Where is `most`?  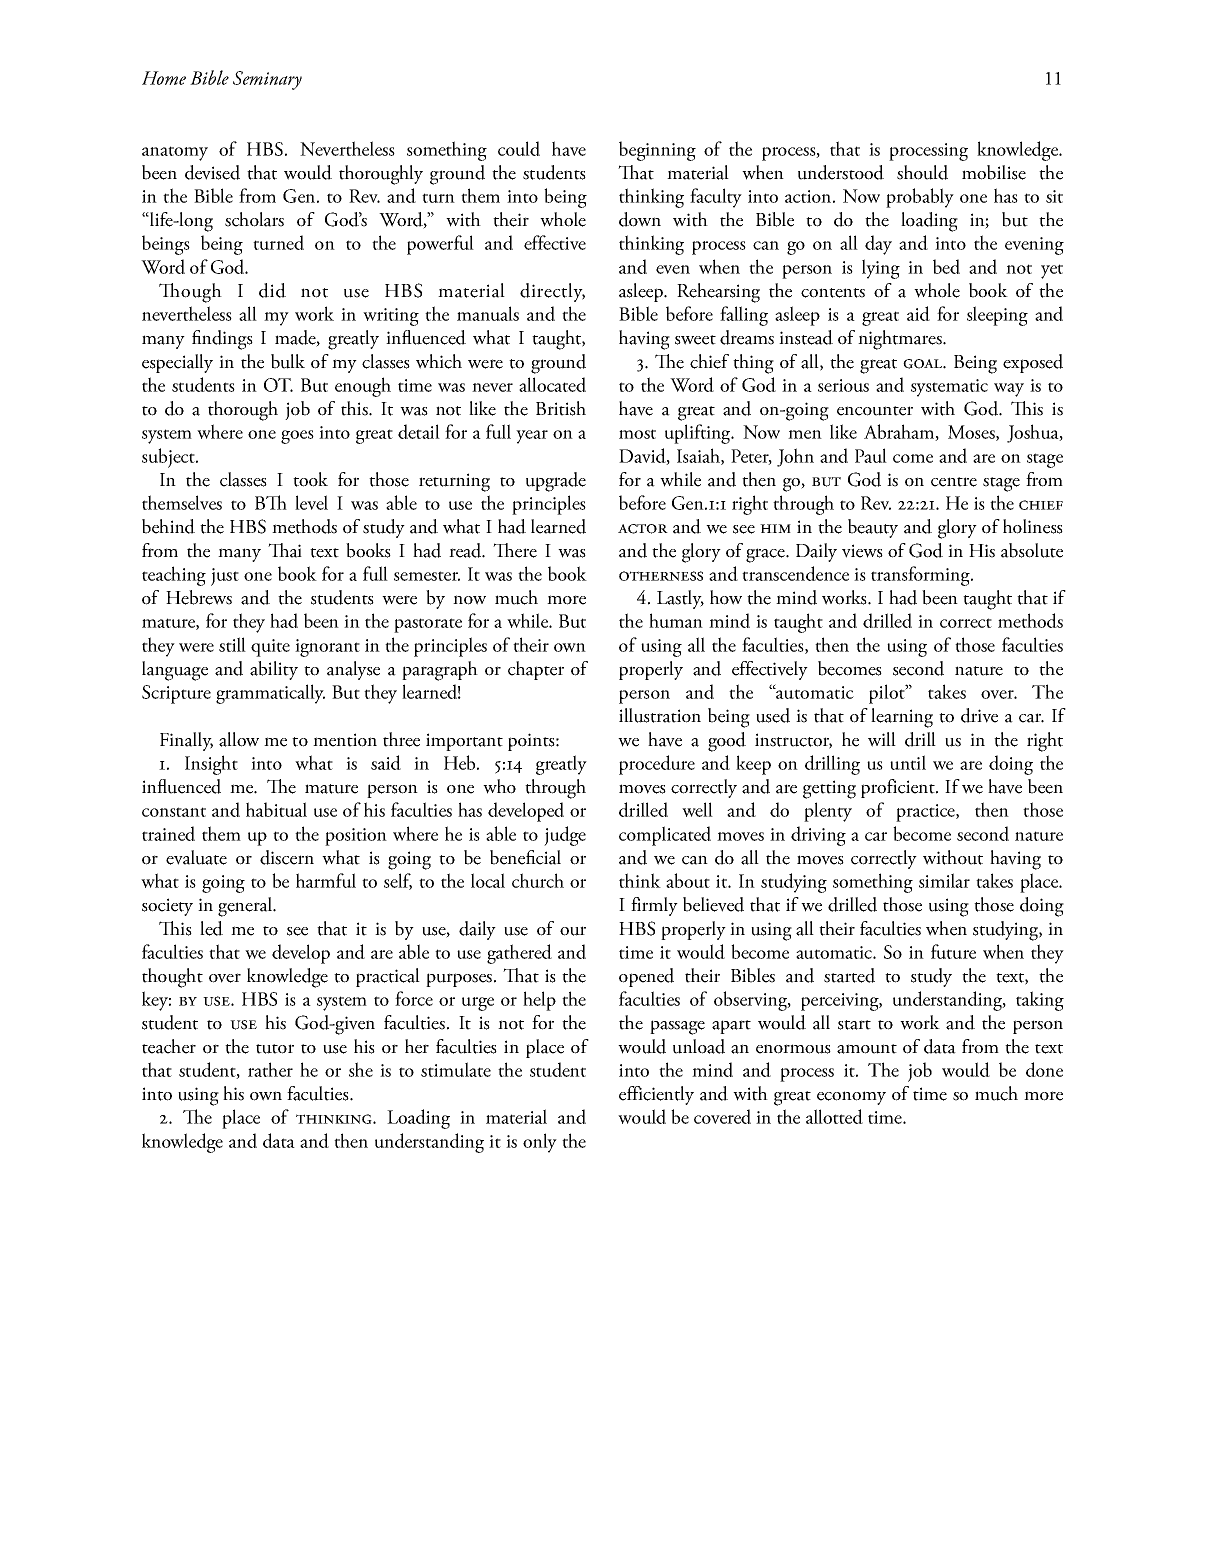 most is located at coordinates (637, 434).
